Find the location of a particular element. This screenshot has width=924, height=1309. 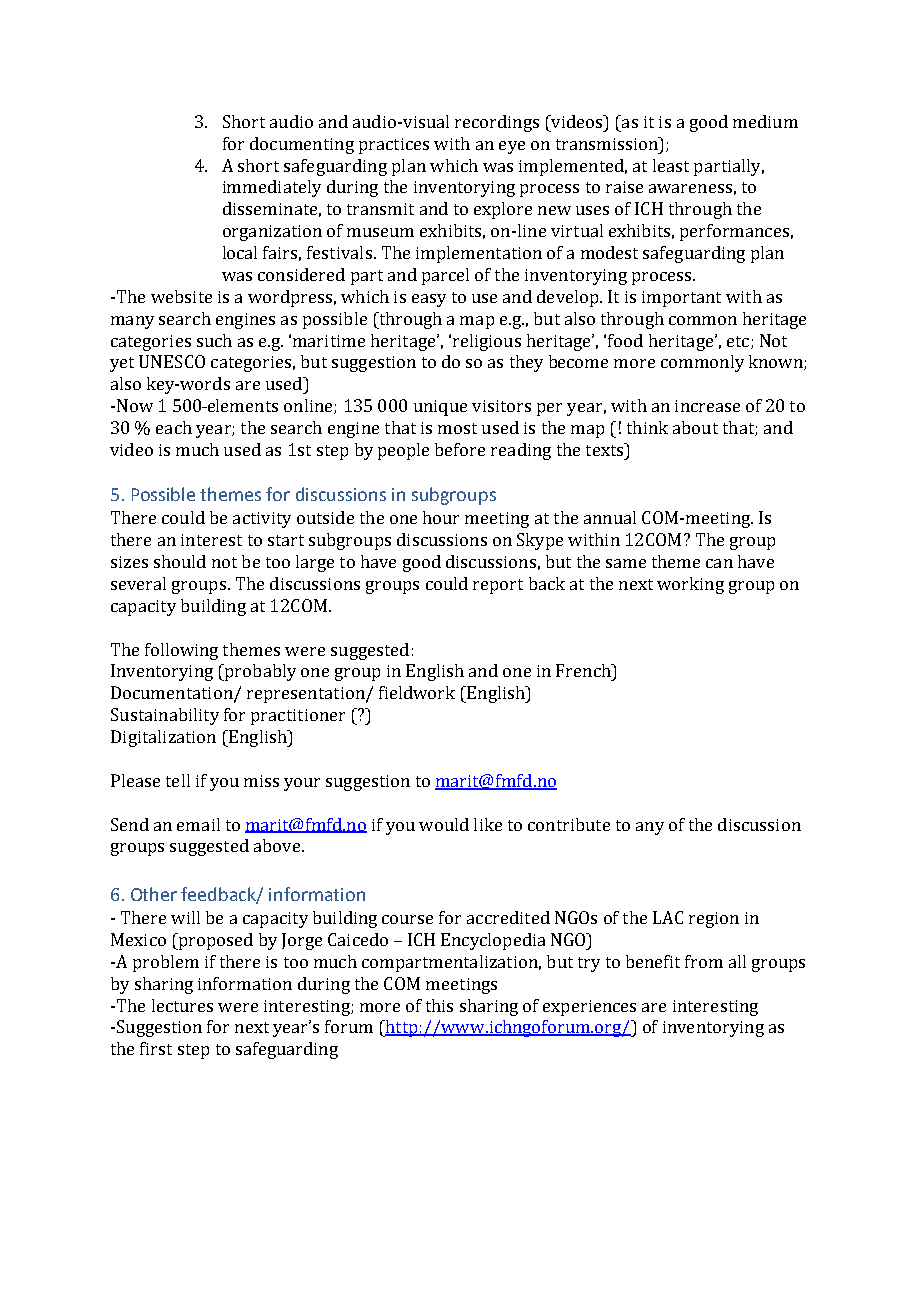

practices is located at coordinates (394, 146).
